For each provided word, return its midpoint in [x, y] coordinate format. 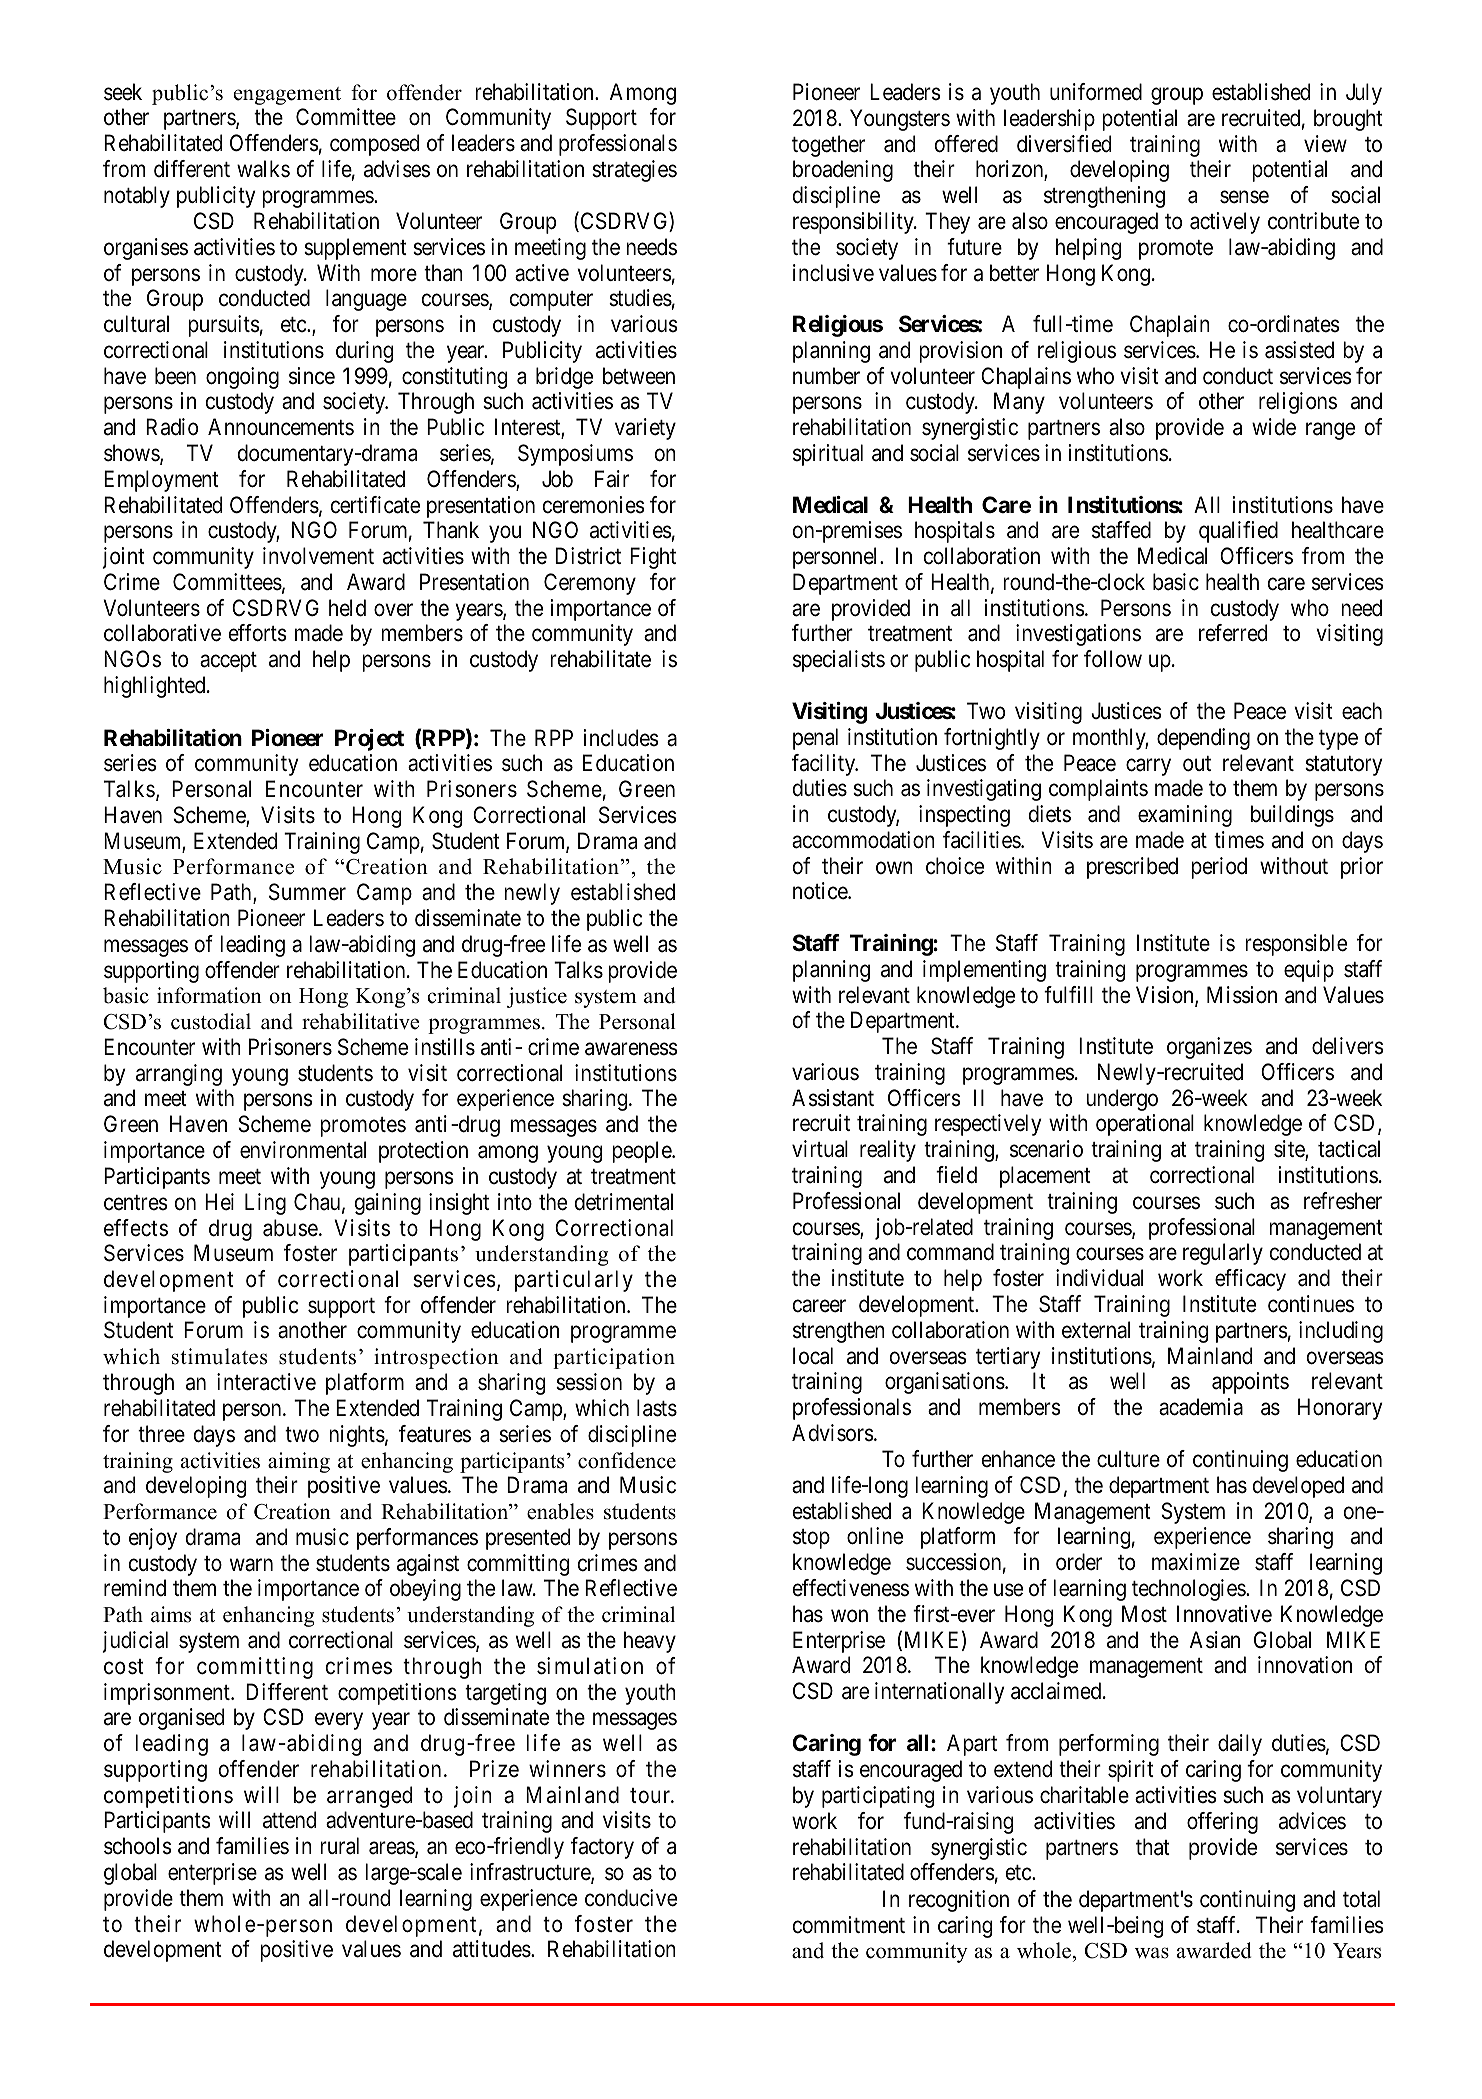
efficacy [1250, 1280]
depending [1203, 739]
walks [263, 169]
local [813, 1356]
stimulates [219, 1356]
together [828, 146]
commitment [849, 1925]
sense [1244, 197]
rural [339, 1846]
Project [369, 740]
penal [815, 739]
